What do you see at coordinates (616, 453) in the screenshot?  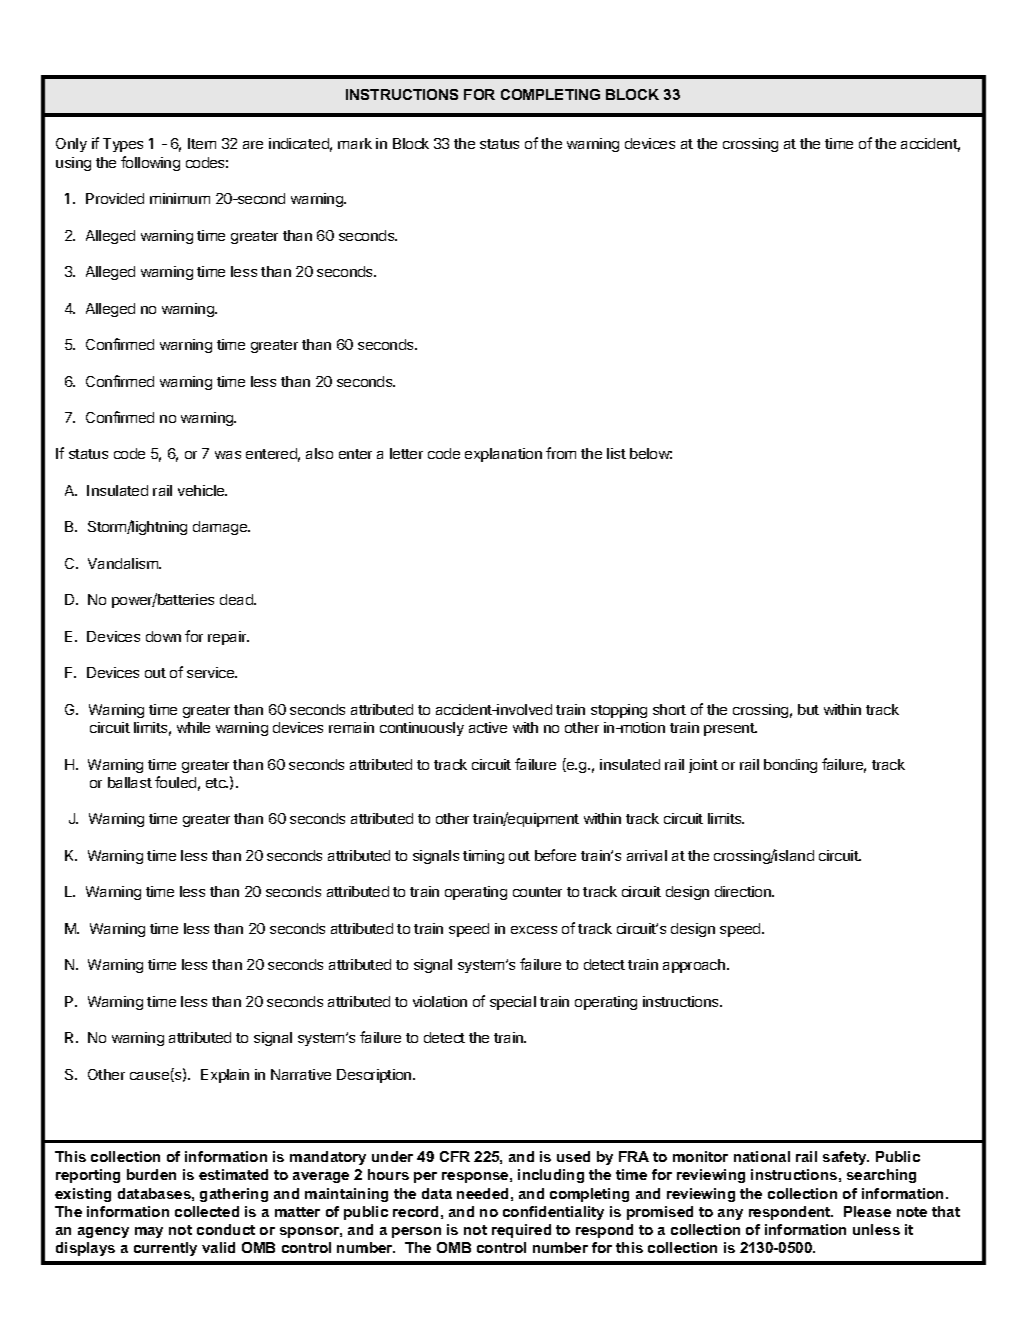 I see `list` at bounding box center [616, 453].
